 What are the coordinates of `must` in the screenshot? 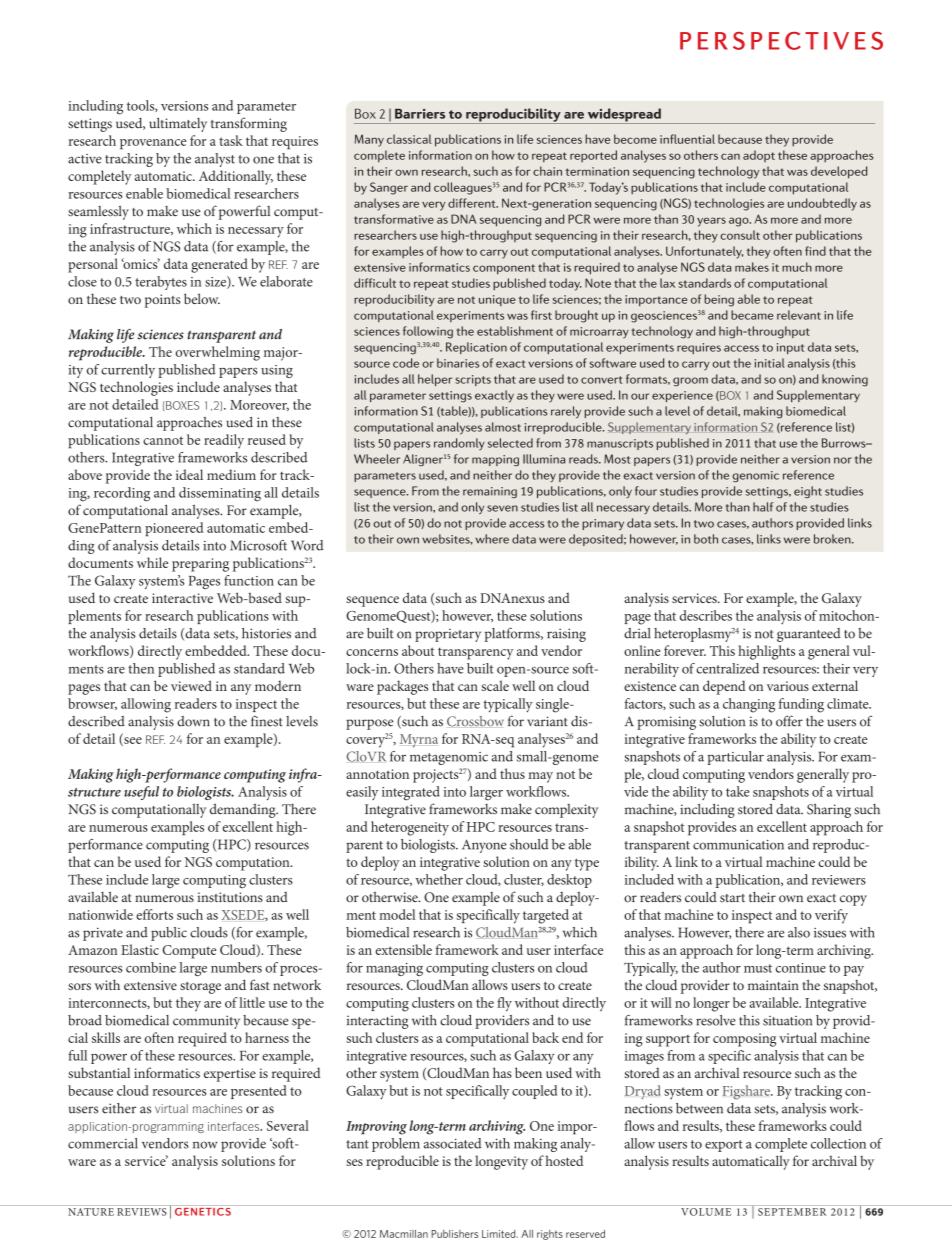 It's located at (758, 968).
